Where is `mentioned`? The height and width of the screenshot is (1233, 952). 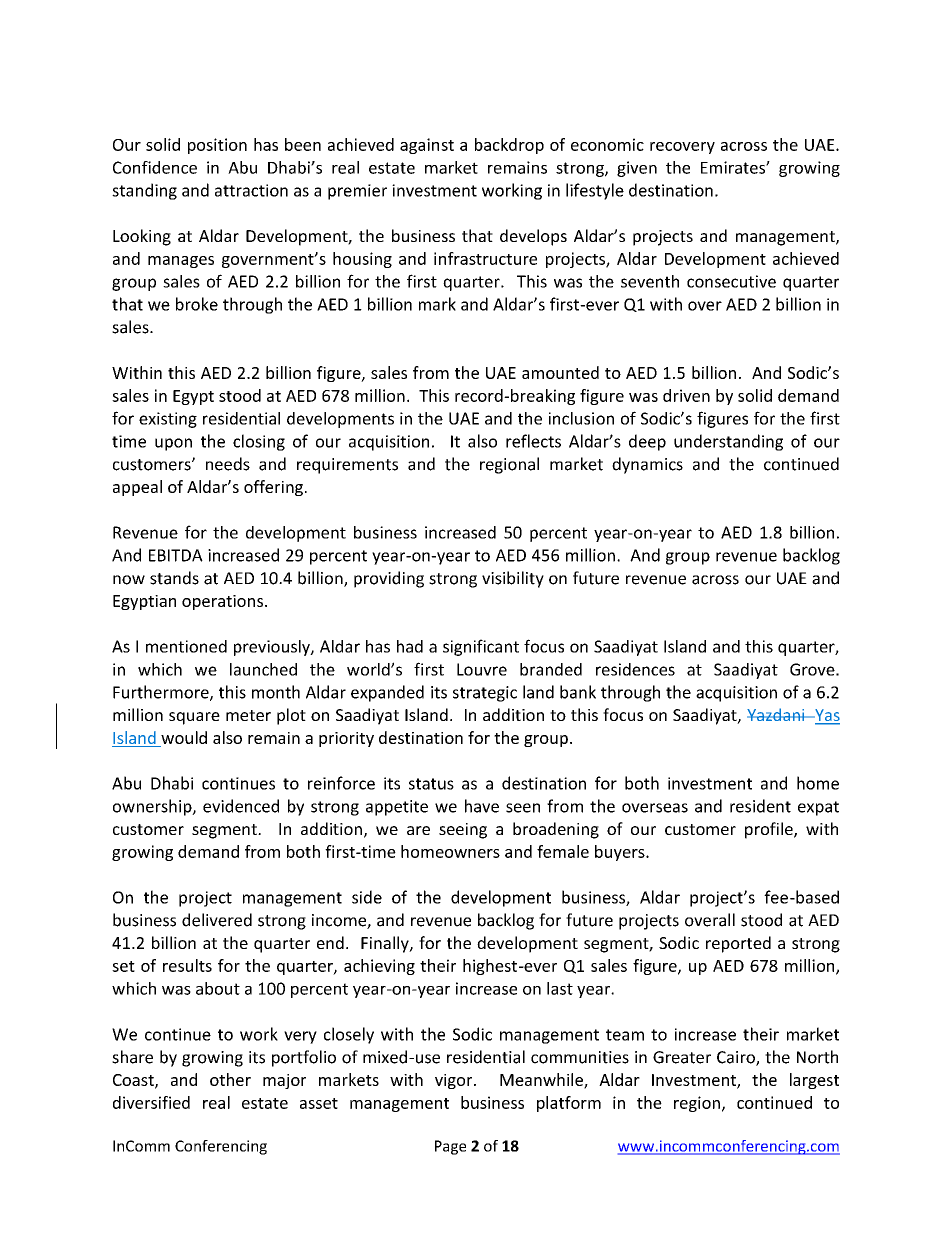 mentioned is located at coordinates (186, 646).
